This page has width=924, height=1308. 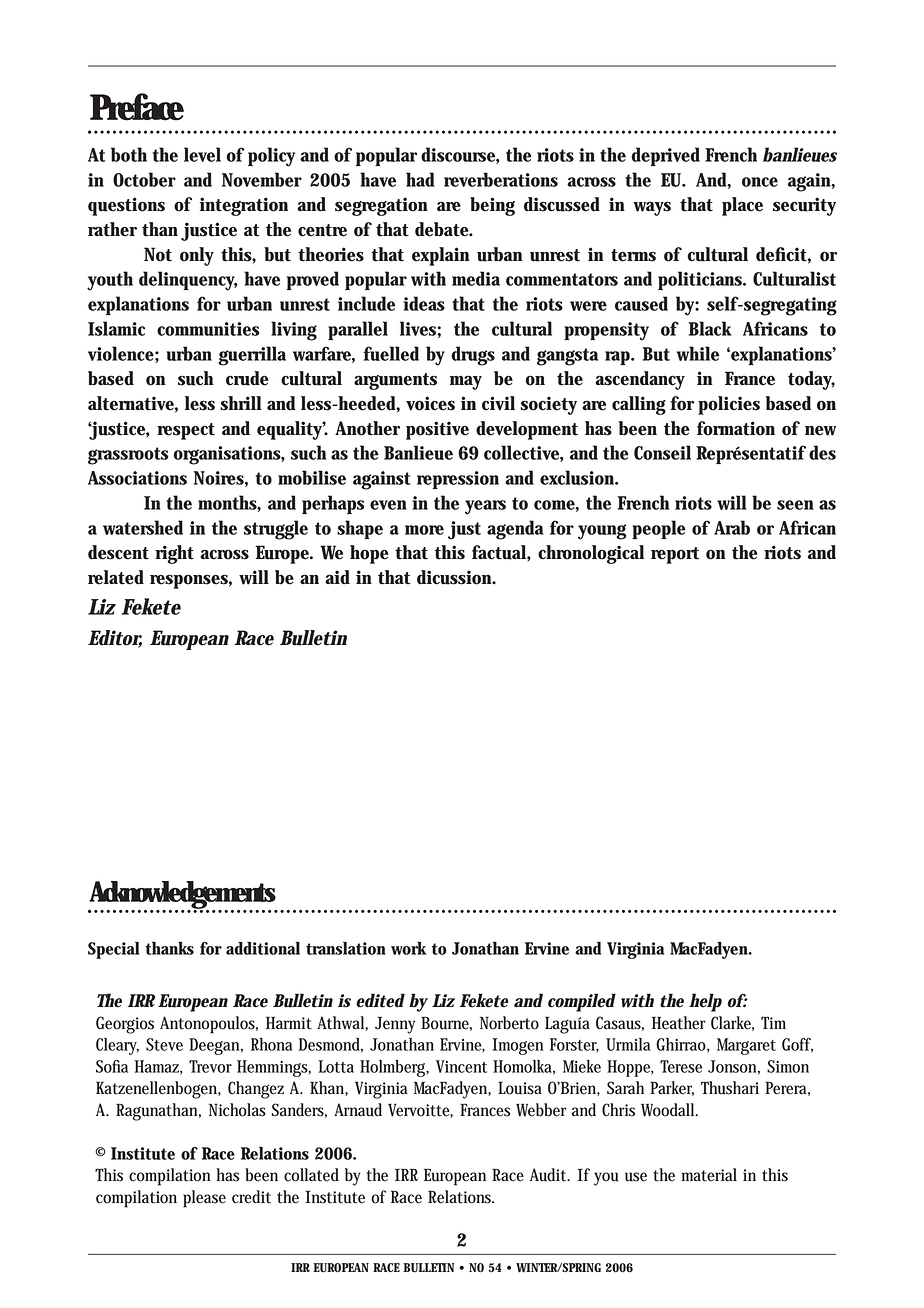 I want to click on policies, so click(x=729, y=405).
